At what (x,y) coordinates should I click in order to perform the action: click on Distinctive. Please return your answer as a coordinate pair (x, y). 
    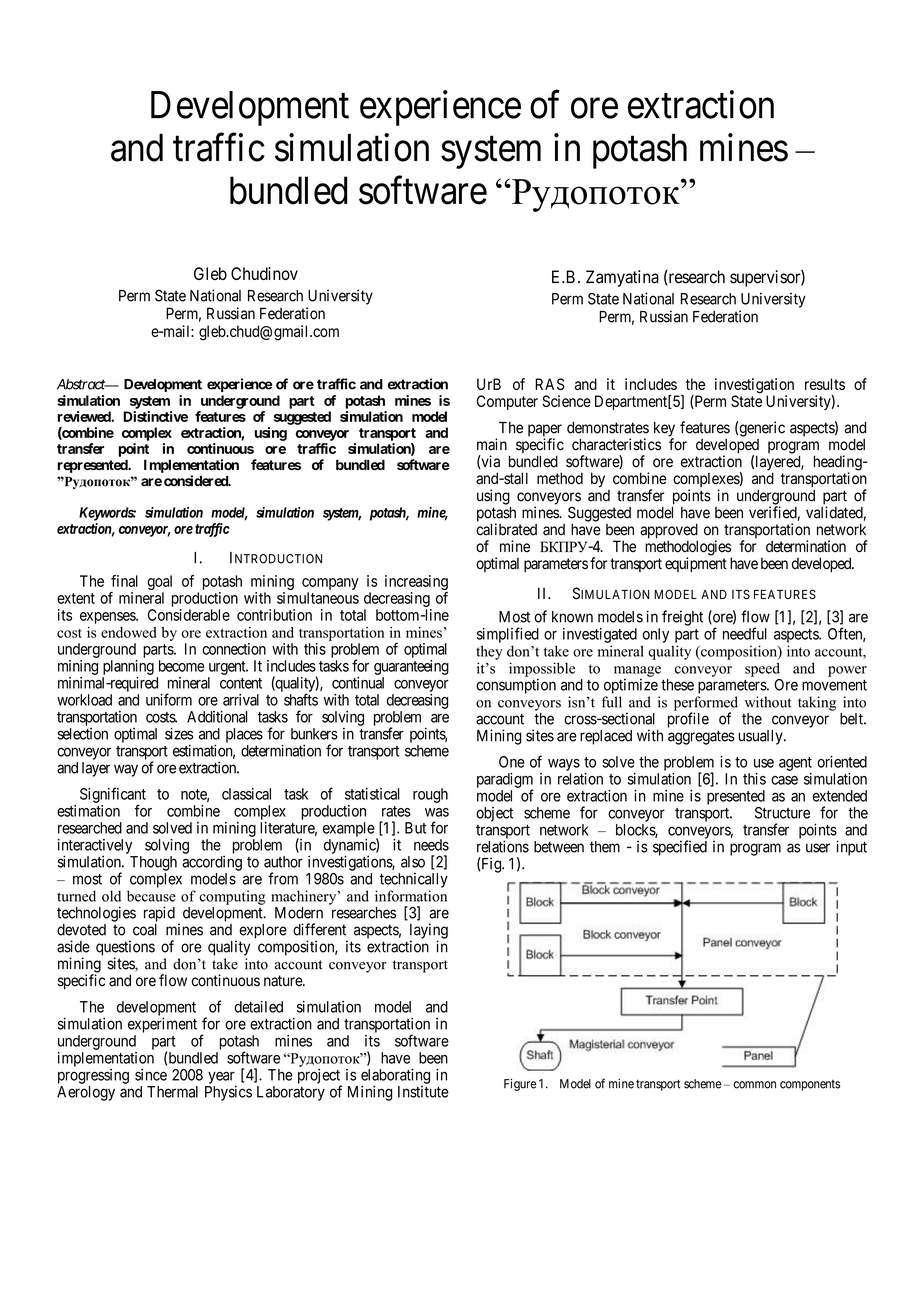
    Looking at the image, I should click on (155, 416).
